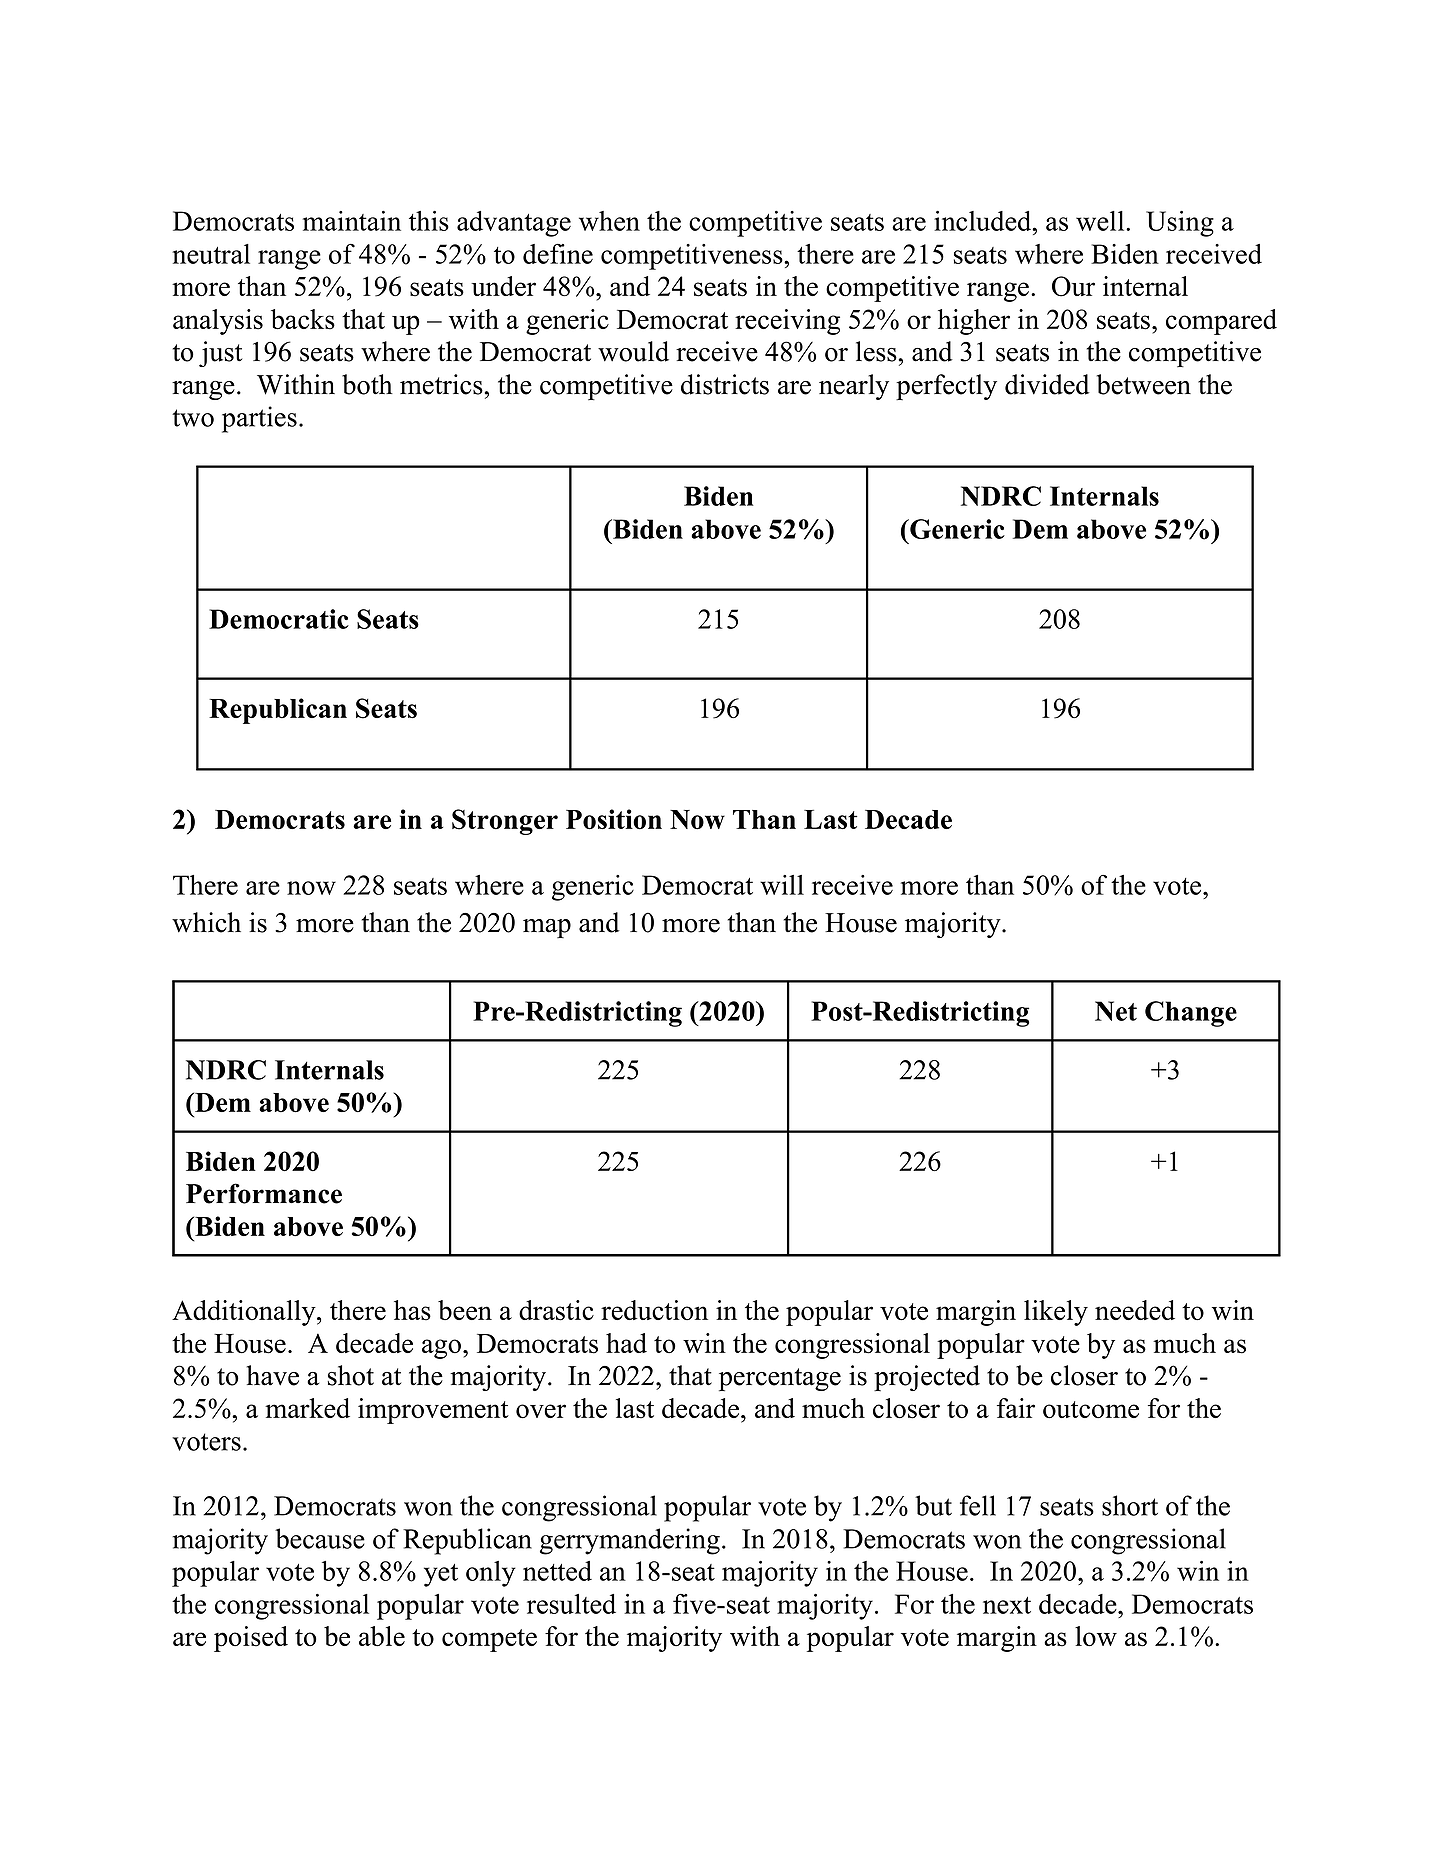 The height and width of the image is (1871, 1446). Describe the element at coordinates (609, 221) in the image. I see `when` at that location.
